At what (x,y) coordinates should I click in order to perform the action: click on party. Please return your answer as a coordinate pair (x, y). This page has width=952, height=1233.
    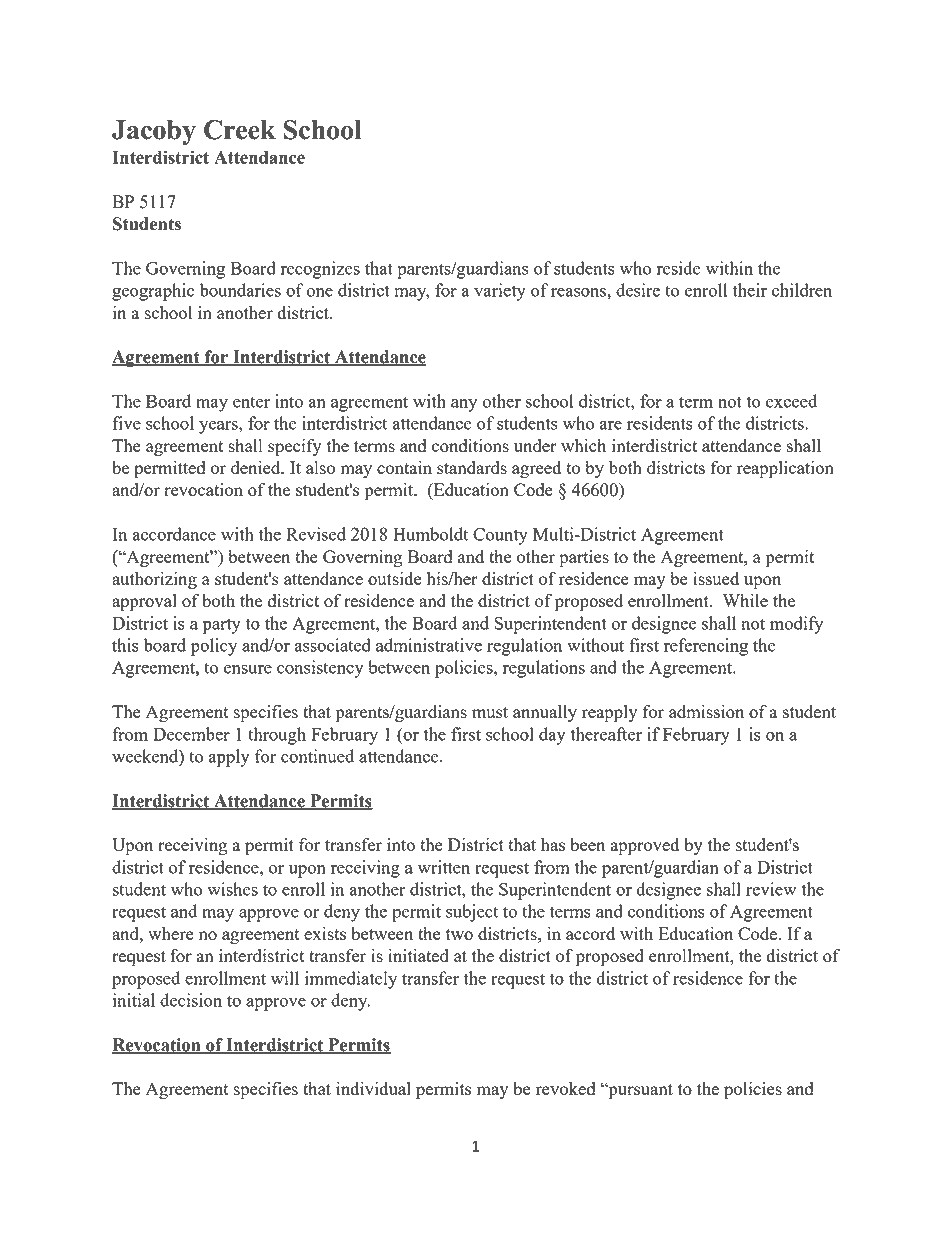
    Looking at the image, I should click on (221, 626).
